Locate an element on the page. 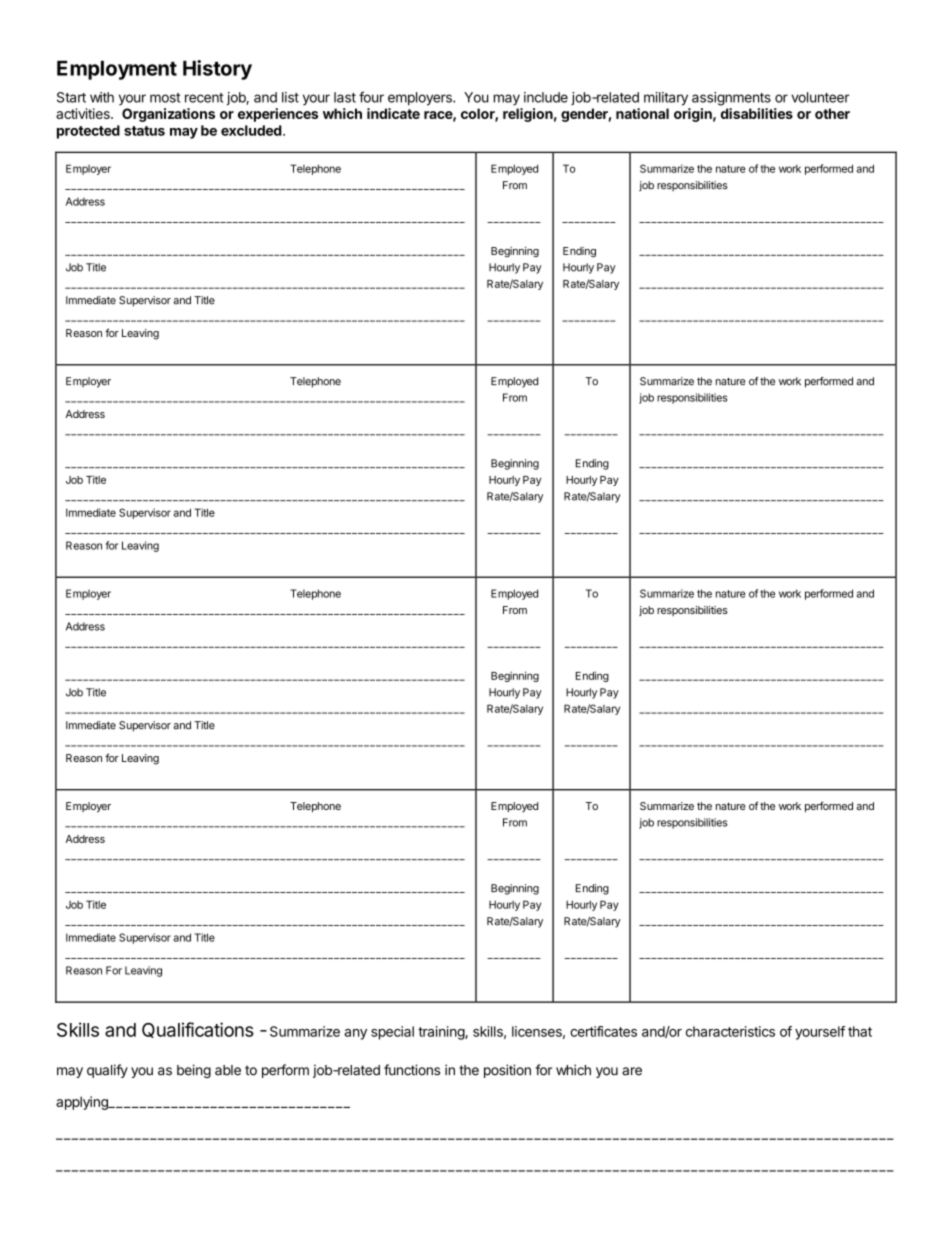 The width and height of the document is (952, 1233). training is located at coordinates (442, 1033).
